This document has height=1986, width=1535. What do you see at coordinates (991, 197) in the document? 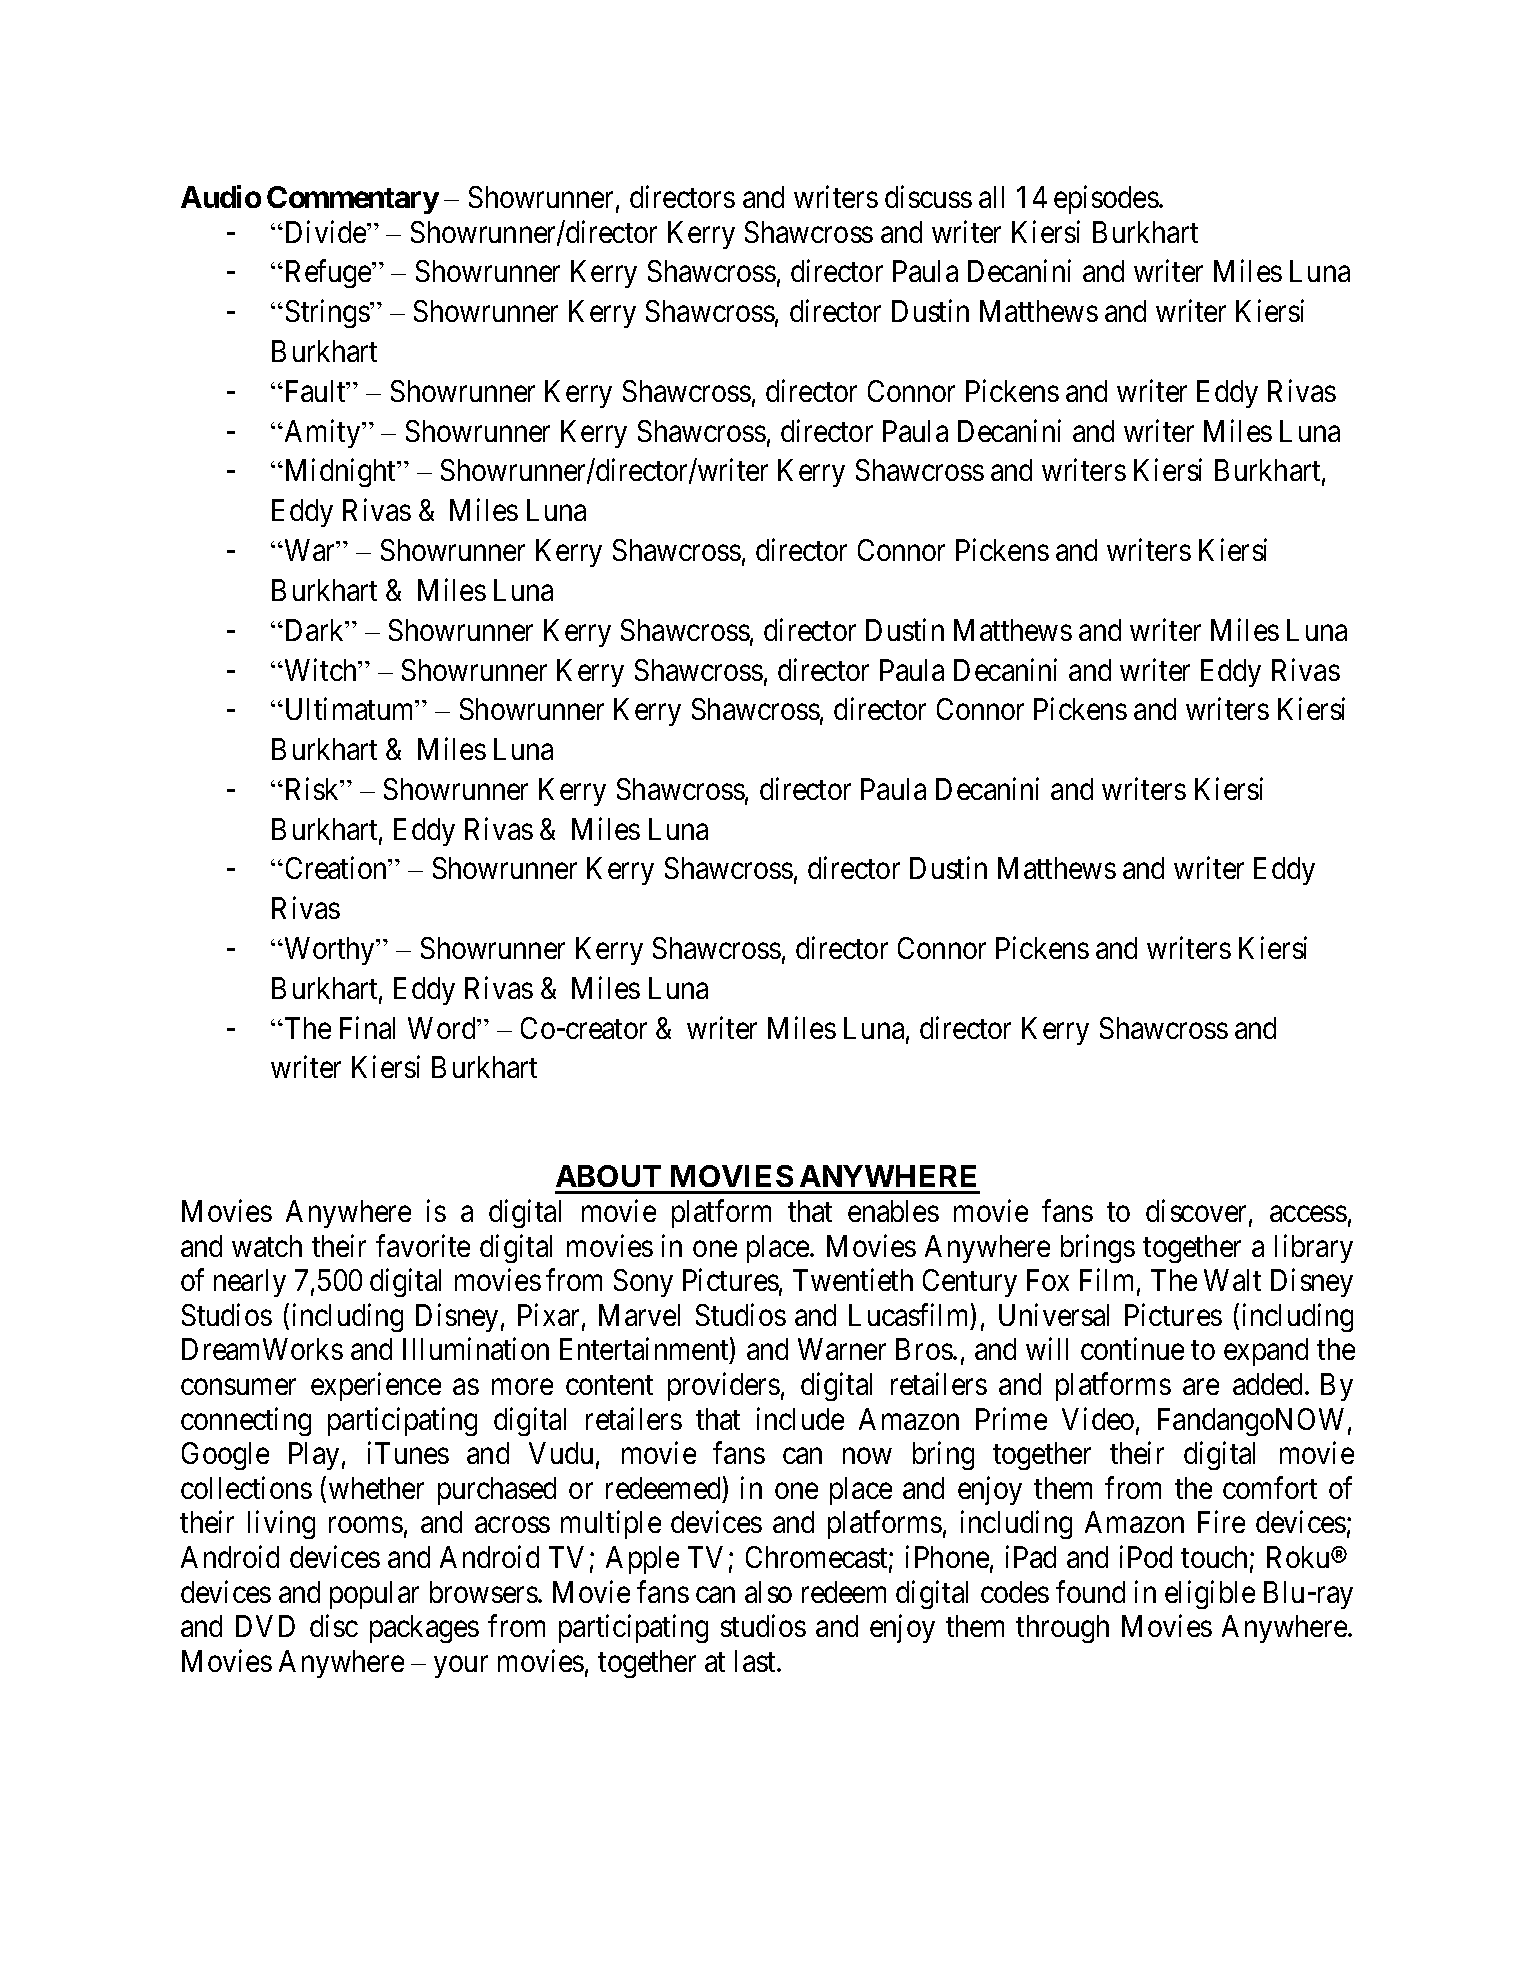
I see `all` at bounding box center [991, 197].
